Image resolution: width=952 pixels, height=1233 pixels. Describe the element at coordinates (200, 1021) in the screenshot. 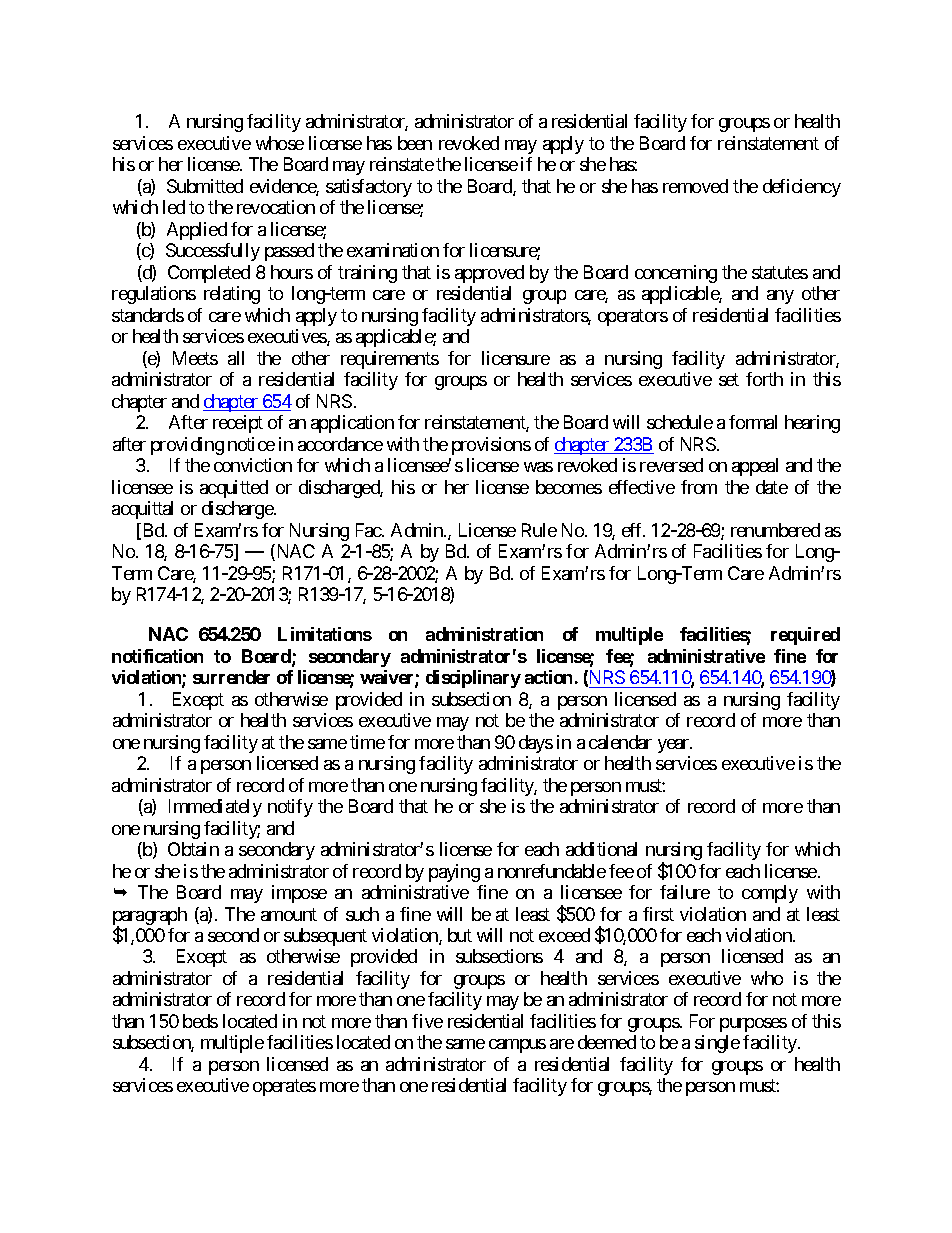

I see `beds` at that location.
